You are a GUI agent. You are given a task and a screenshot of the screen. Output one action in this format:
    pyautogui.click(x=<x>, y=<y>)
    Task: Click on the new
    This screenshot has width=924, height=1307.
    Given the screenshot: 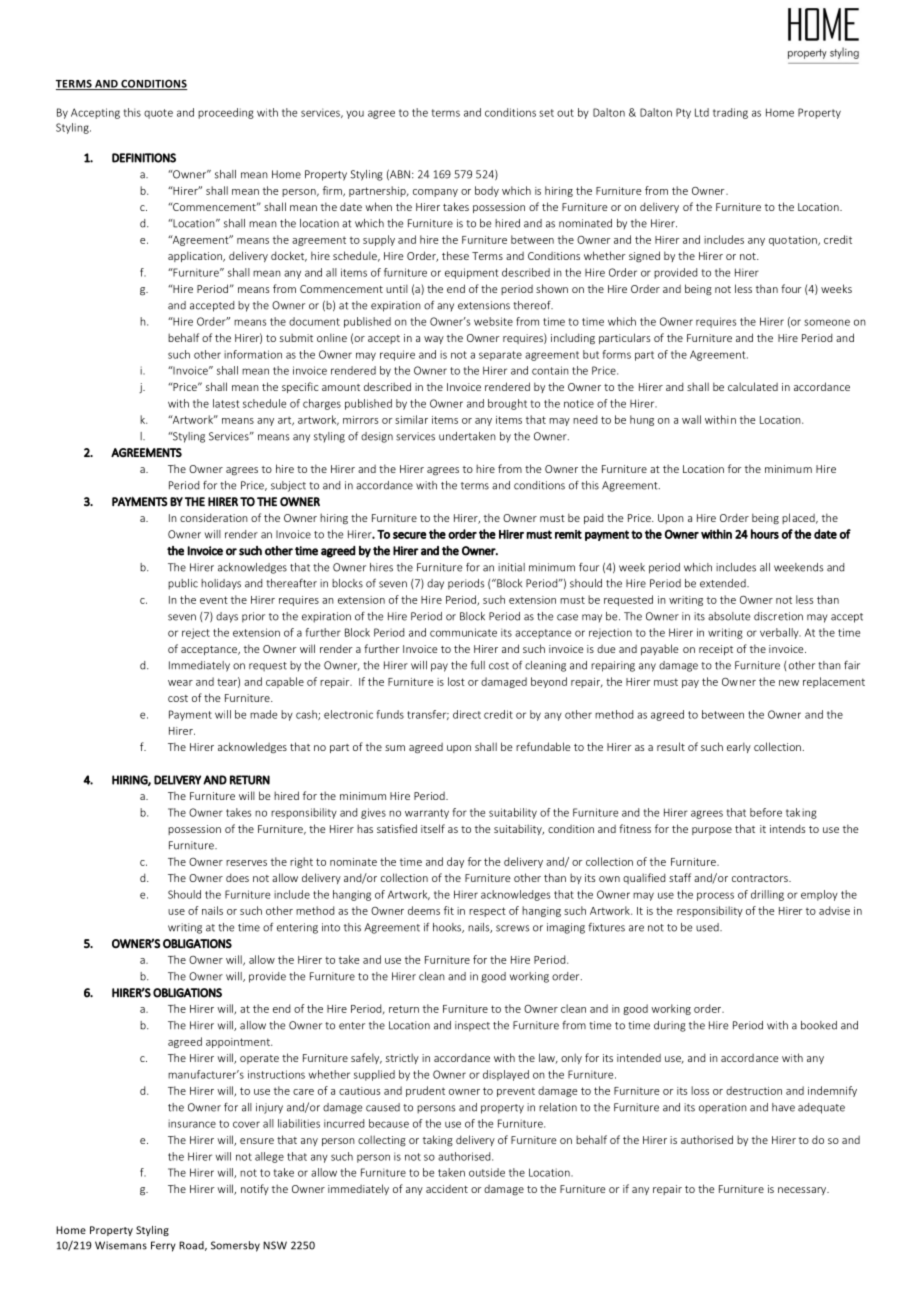 What is the action you would take?
    pyautogui.click(x=789, y=683)
